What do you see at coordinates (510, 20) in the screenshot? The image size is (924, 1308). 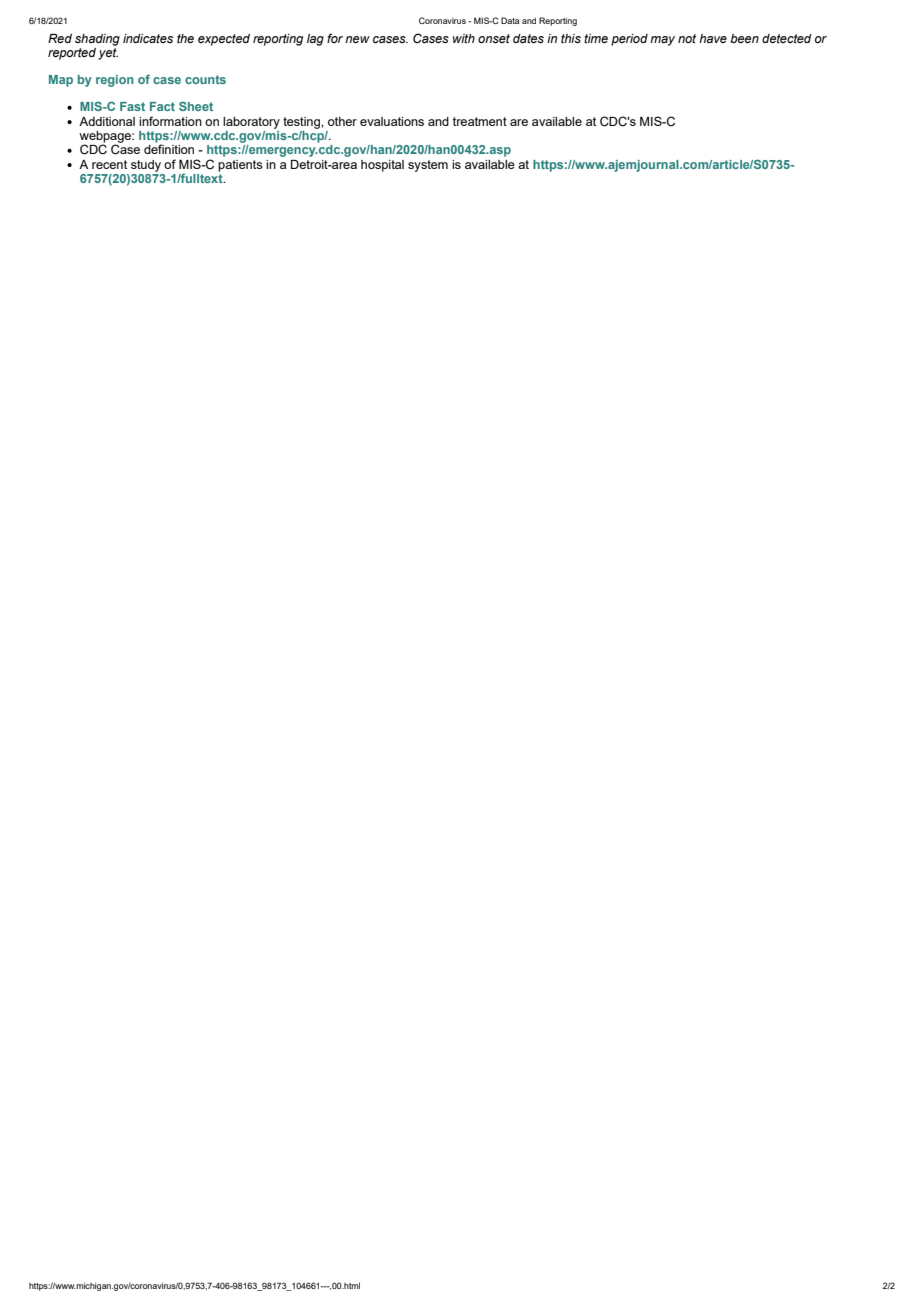 I see `Data` at bounding box center [510, 20].
